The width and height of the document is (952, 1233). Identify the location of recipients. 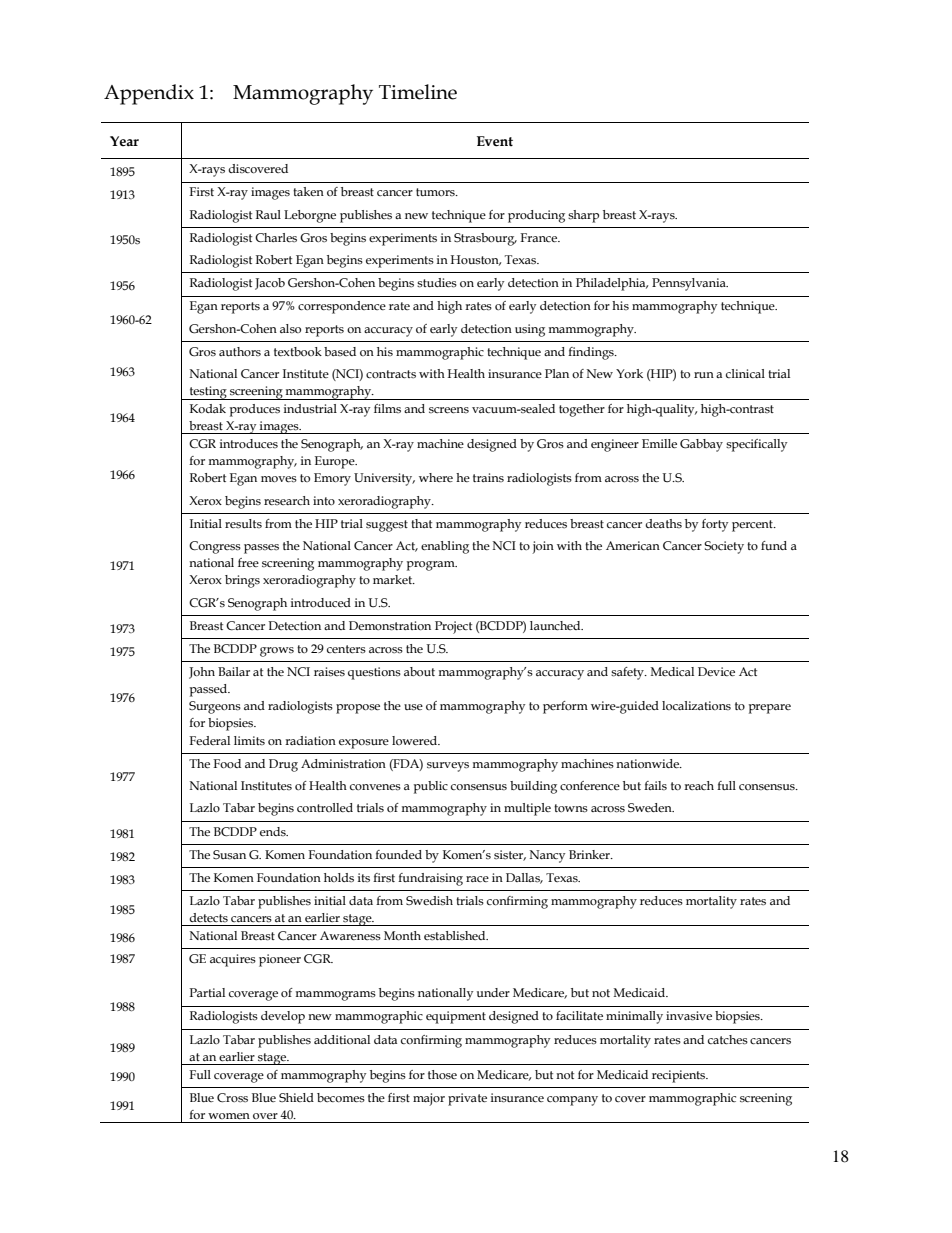
(680, 1076).
